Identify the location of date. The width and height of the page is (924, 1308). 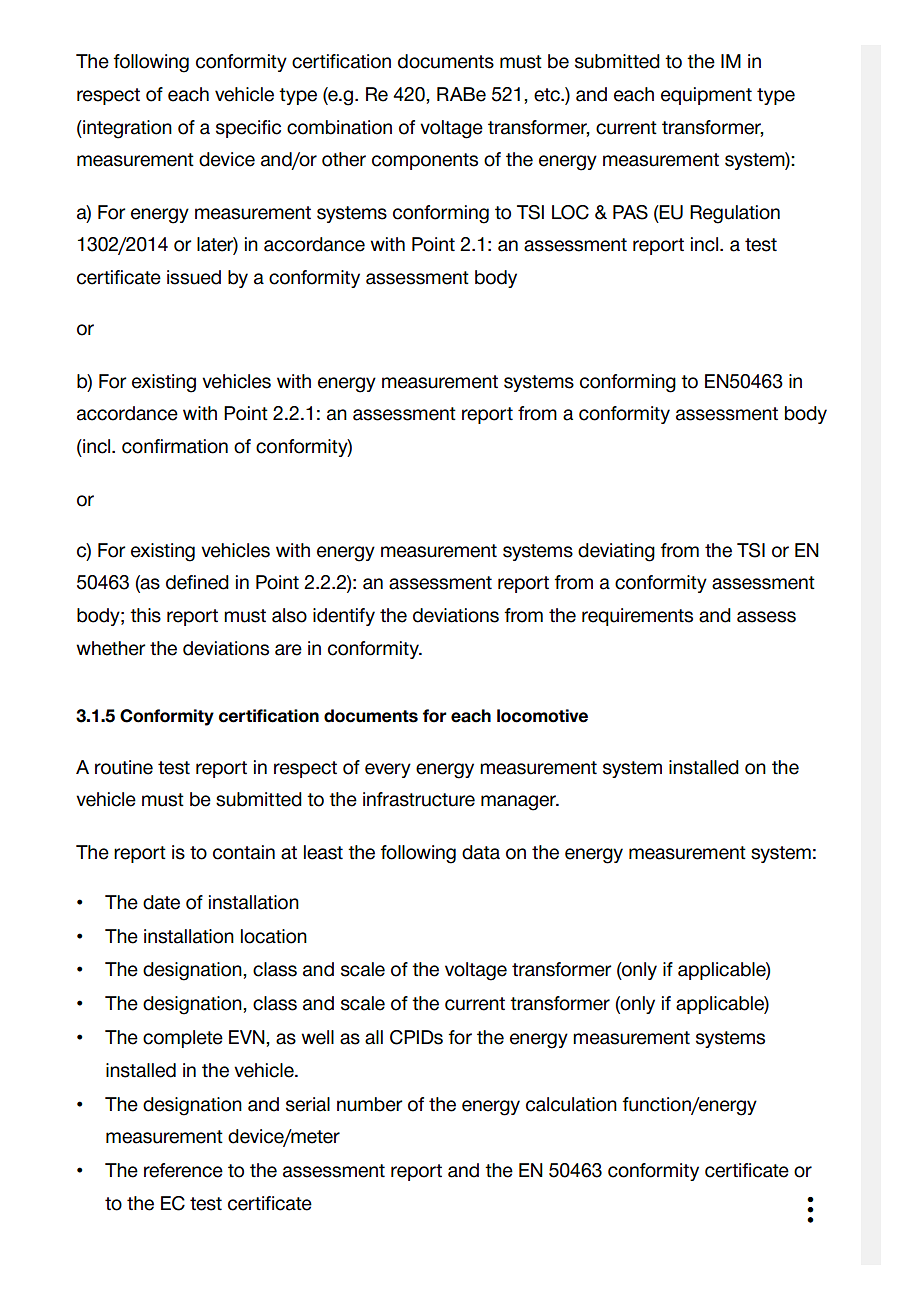
(161, 902).
